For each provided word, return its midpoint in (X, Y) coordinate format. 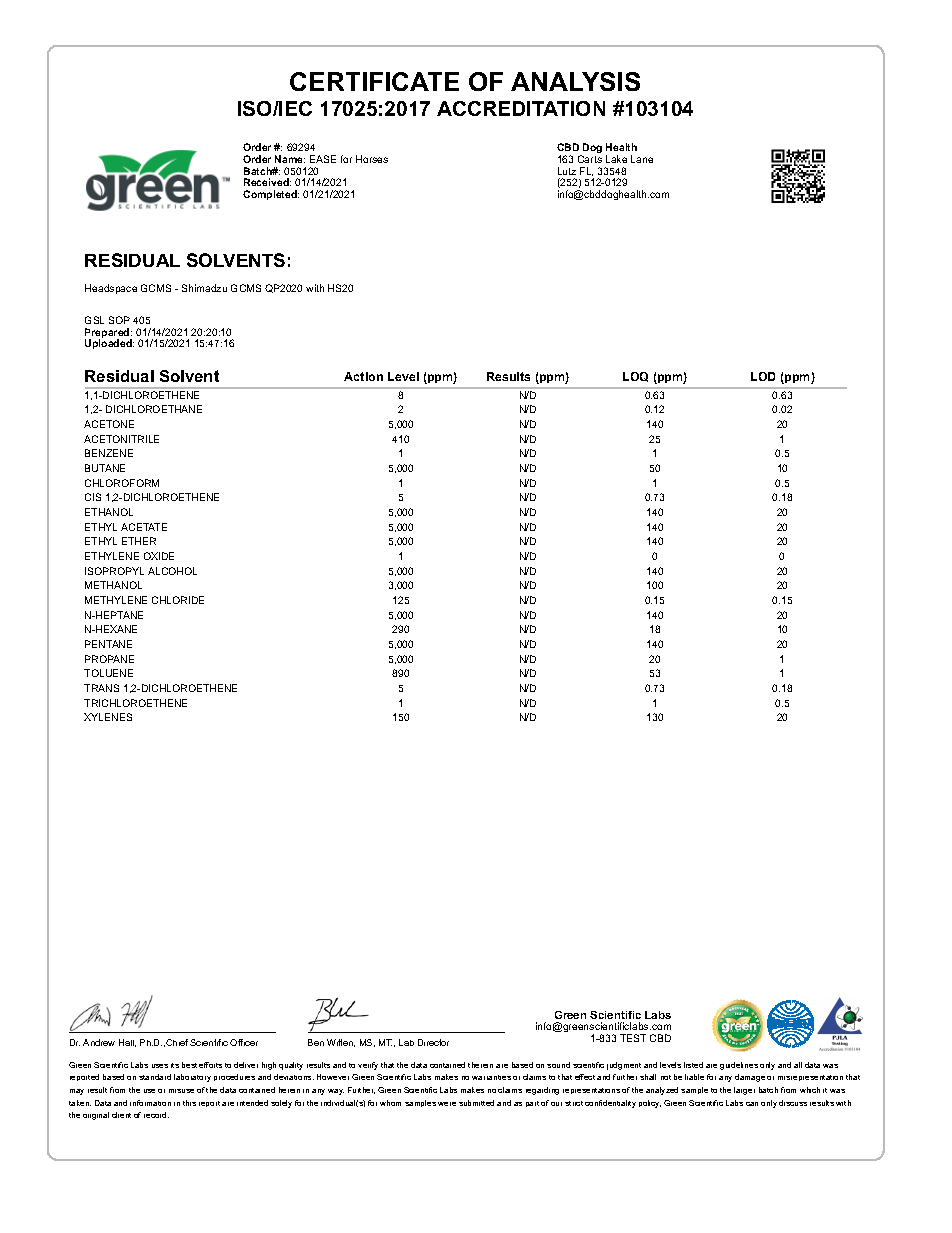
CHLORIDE (178, 600)
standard (155, 1077)
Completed (271, 195)
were (447, 1104)
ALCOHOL (172, 571)
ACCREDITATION (521, 108)
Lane (642, 159)
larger (744, 1091)
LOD (763, 376)
